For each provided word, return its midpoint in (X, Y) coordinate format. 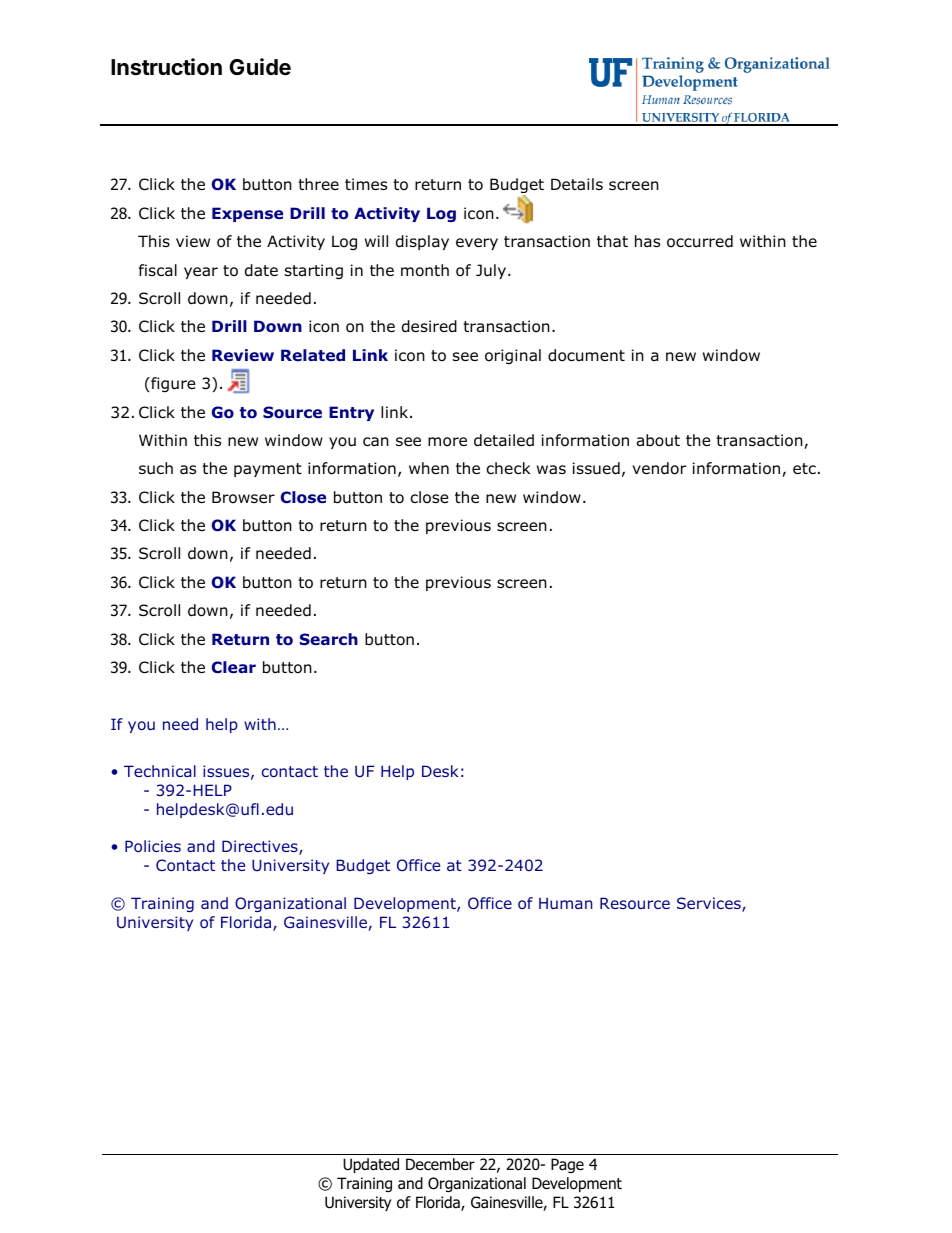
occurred (700, 241)
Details (577, 184)
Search (329, 639)
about (658, 440)
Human (565, 903)
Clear (234, 667)
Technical (160, 771)
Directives (261, 847)
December (440, 1164)
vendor (659, 468)
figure (172, 384)
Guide (260, 67)
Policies (153, 846)
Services (710, 904)
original (513, 356)
